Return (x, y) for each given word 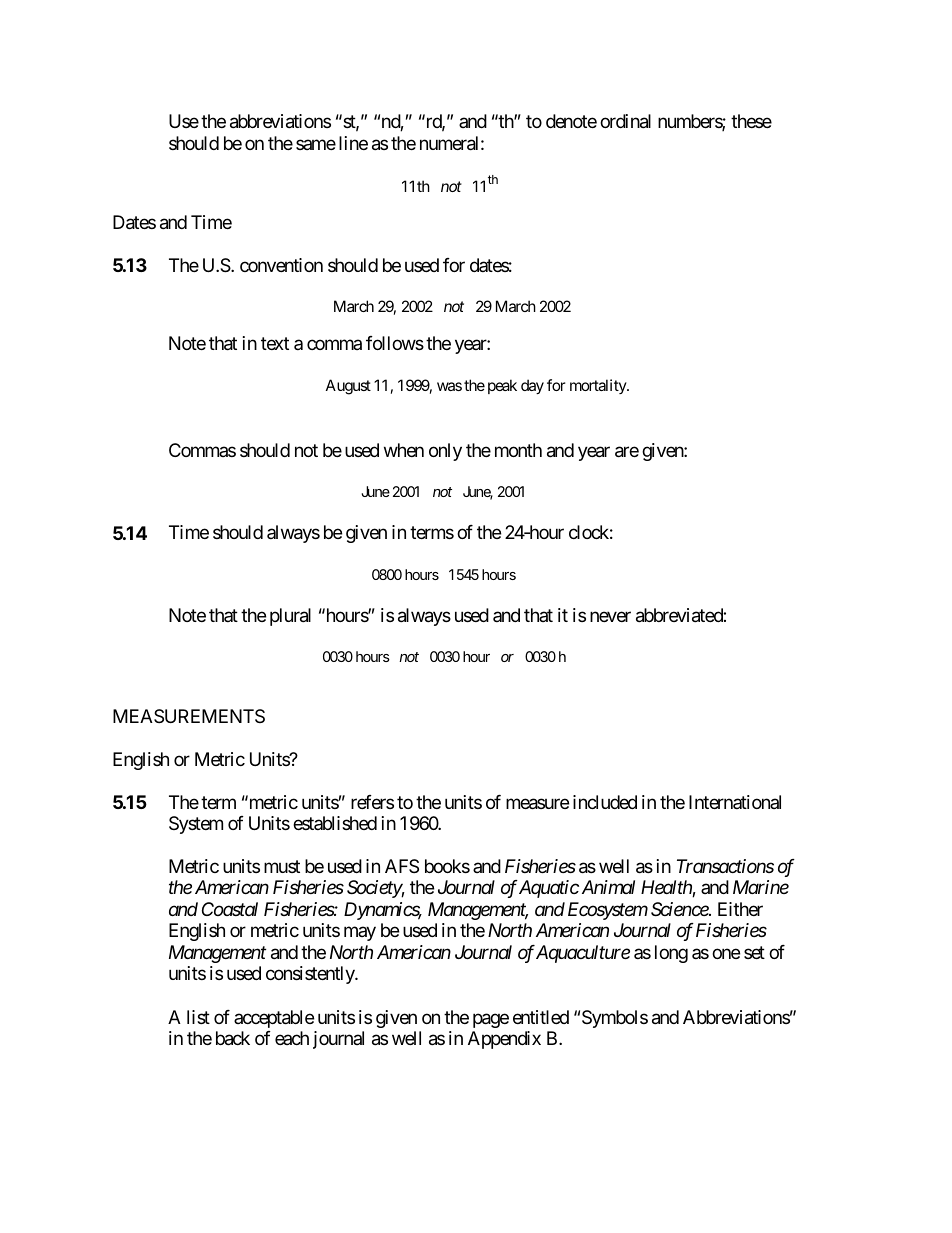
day (532, 386)
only (445, 452)
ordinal (625, 121)
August (348, 387)
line (353, 143)
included (605, 802)
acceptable (274, 1019)
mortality (599, 386)
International (735, 802)
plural (290, 617)
